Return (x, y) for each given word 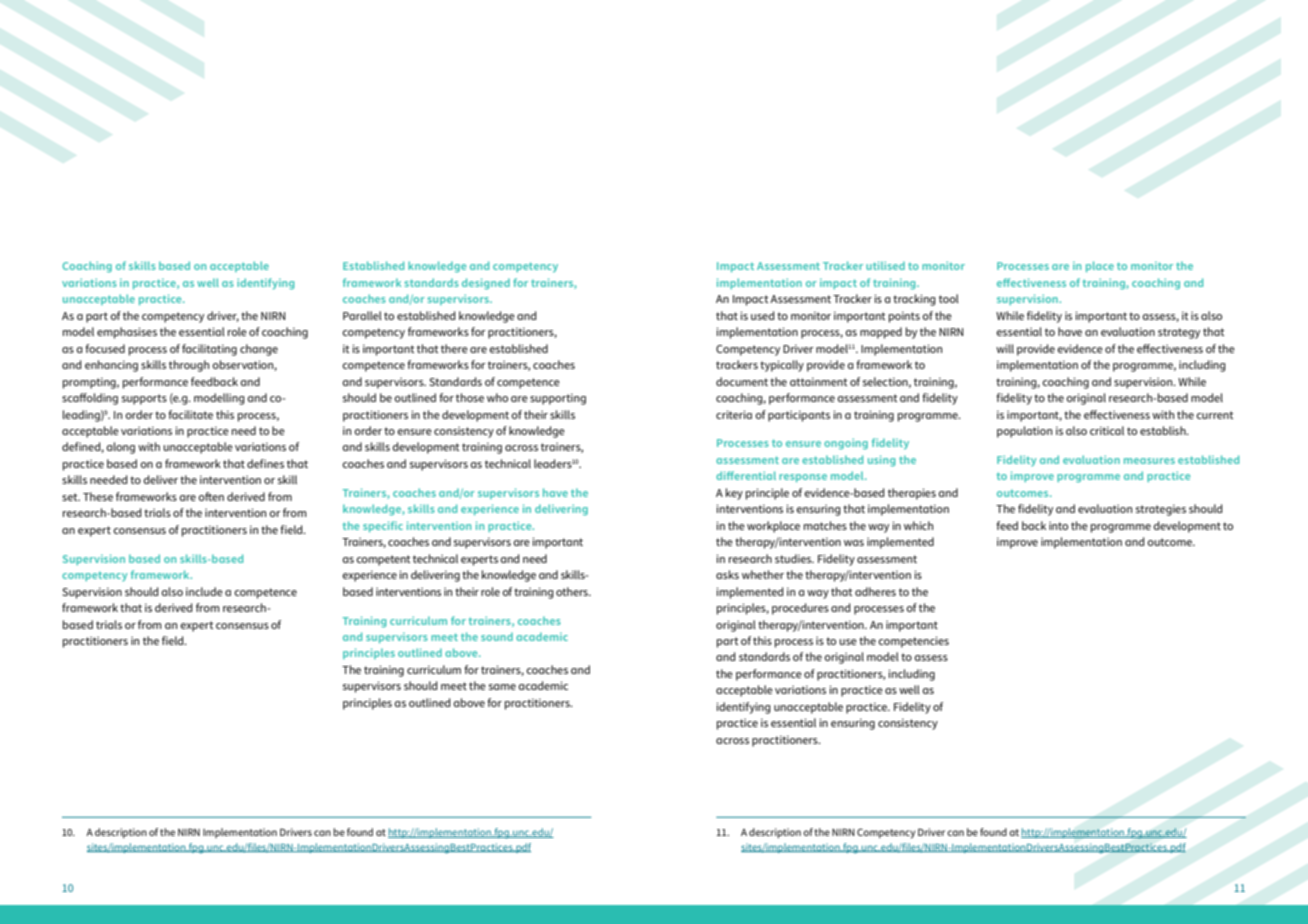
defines (265, 463)
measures (1149, 461)
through (189, 366)
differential (746, 475)
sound (497, 636)
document (742, 381)
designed (486, 284)
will (1005, 348)
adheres (875, 591)
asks (727, 574)
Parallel (362, 315)
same (502, 687)
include (204, 591)
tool (949, 298)
